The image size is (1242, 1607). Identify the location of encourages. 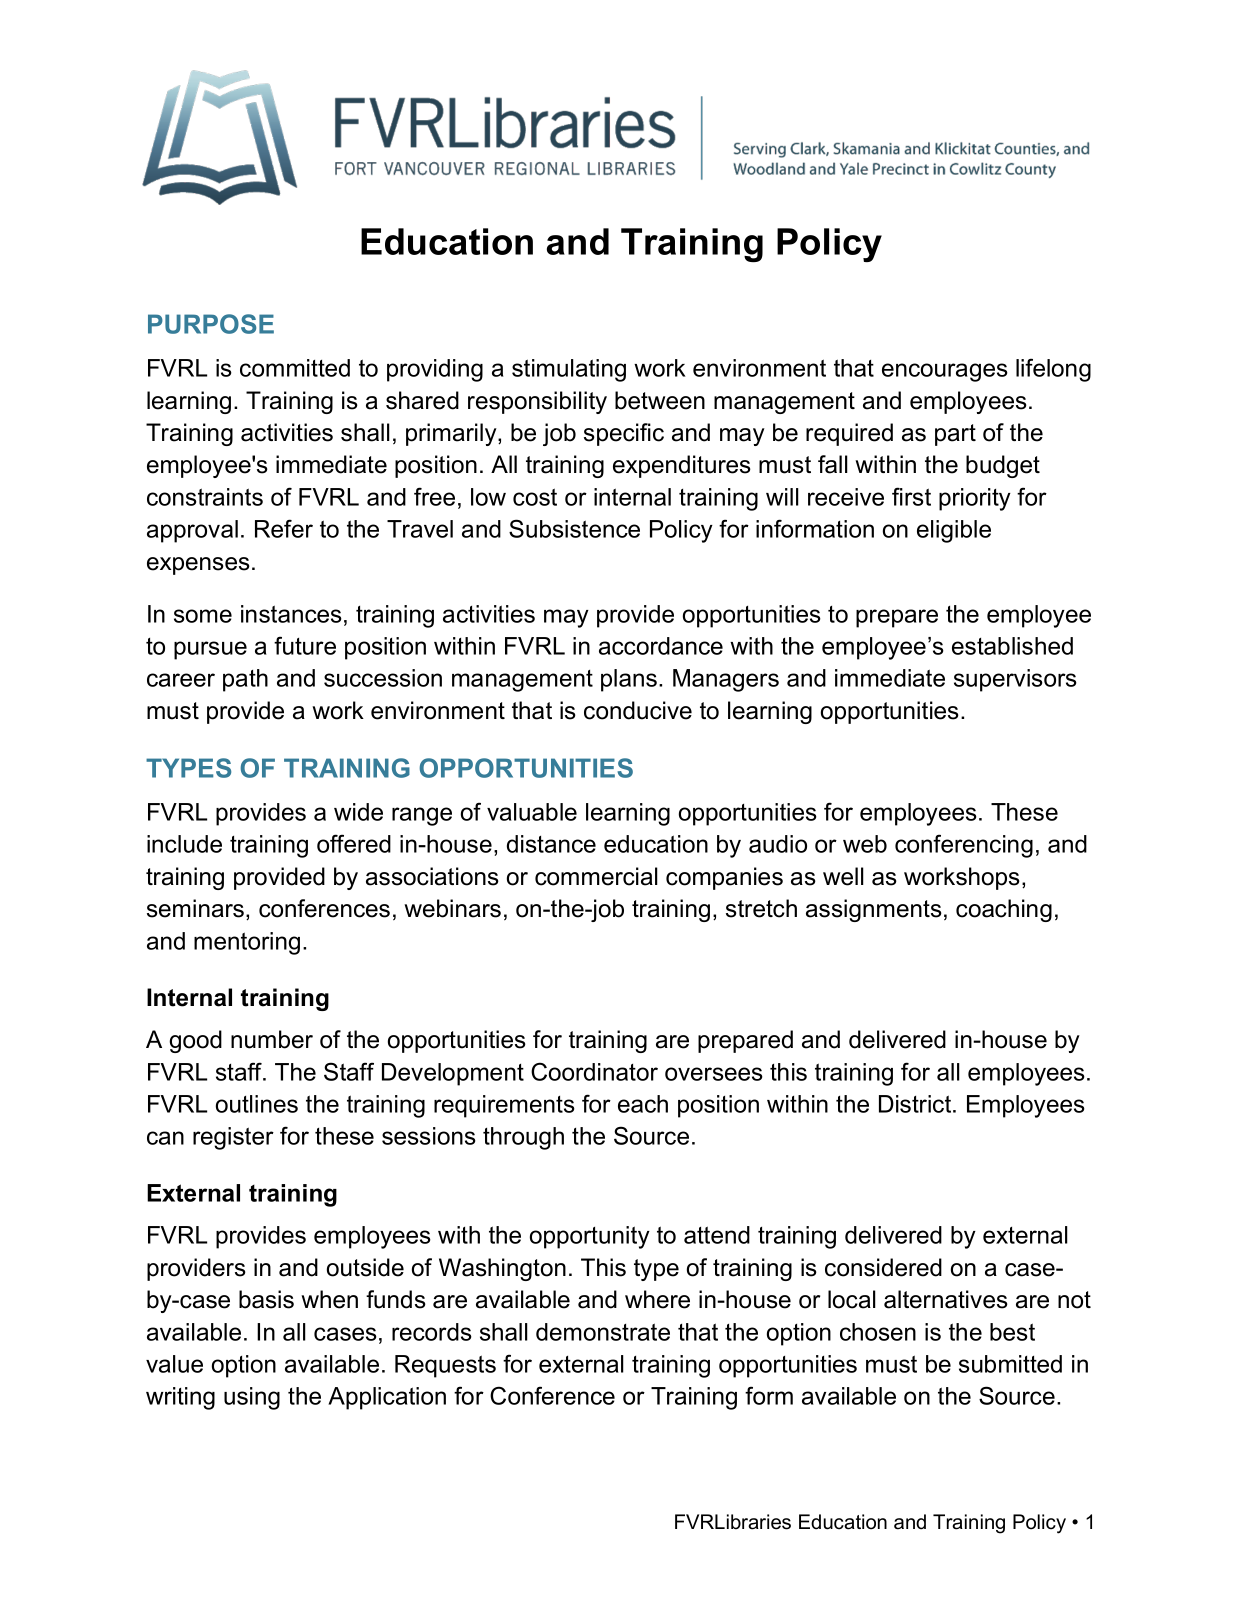
(945, 372).
